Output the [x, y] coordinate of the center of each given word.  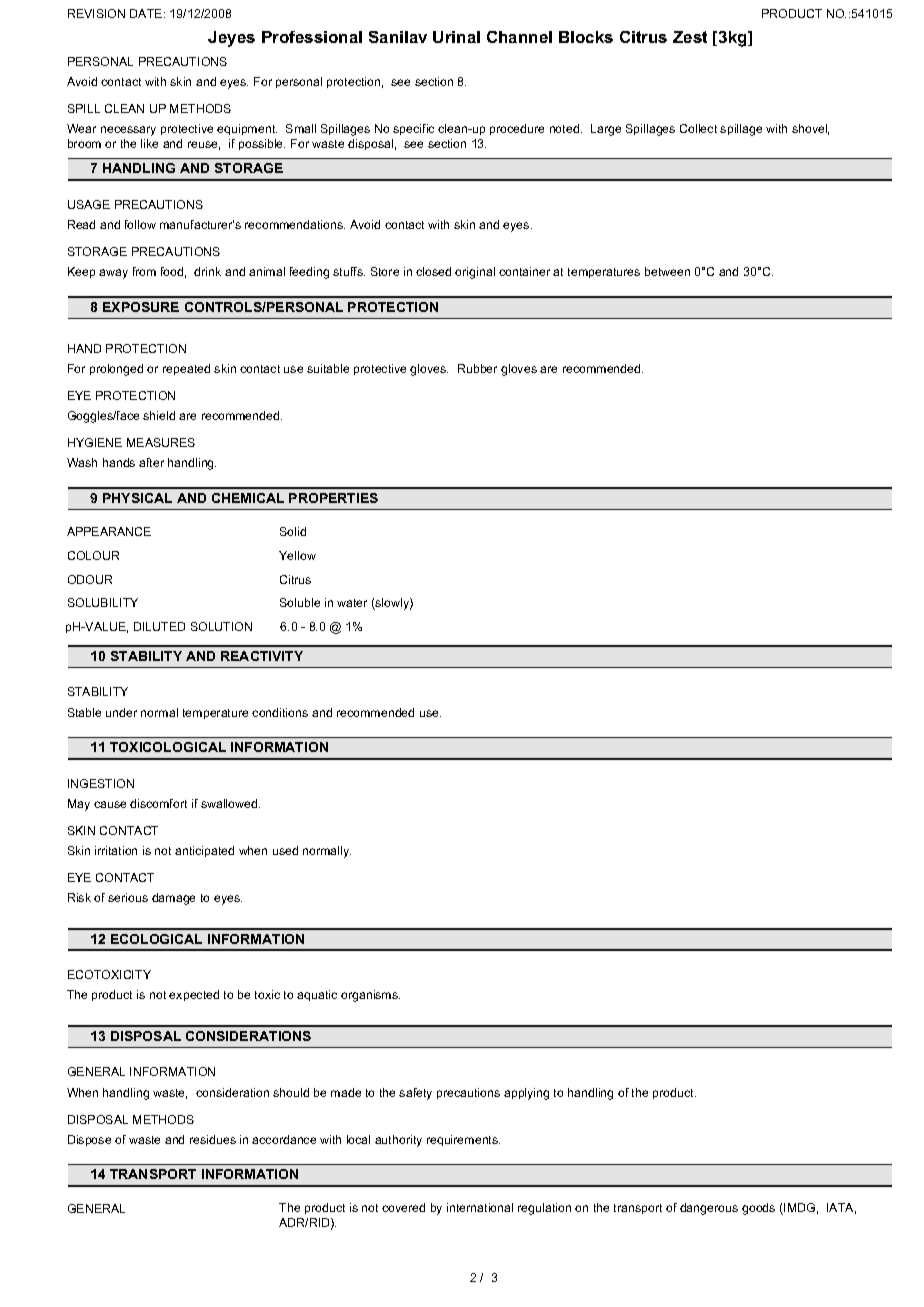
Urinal [456, 37]
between [667, 271]
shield [159, 415]
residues [213, 1139]
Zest [690, 37]
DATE [147, 13]
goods [758, 1209]
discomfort [158, 803]
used [285, 850]
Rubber [477, 368]
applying [526, 1094]
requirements [463, 1140]
